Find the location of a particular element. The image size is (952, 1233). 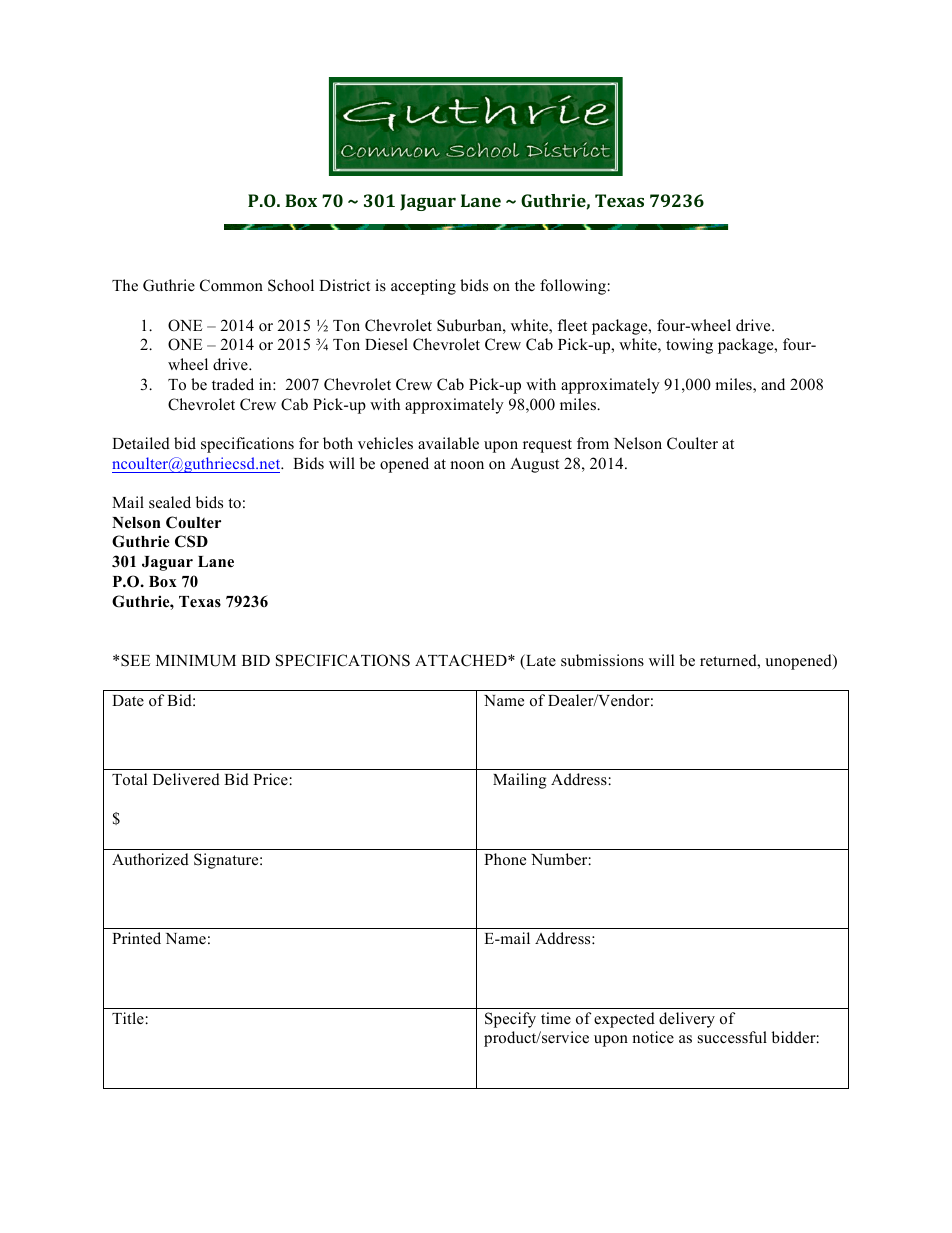

accepting is located at coordinates (423, 287).
